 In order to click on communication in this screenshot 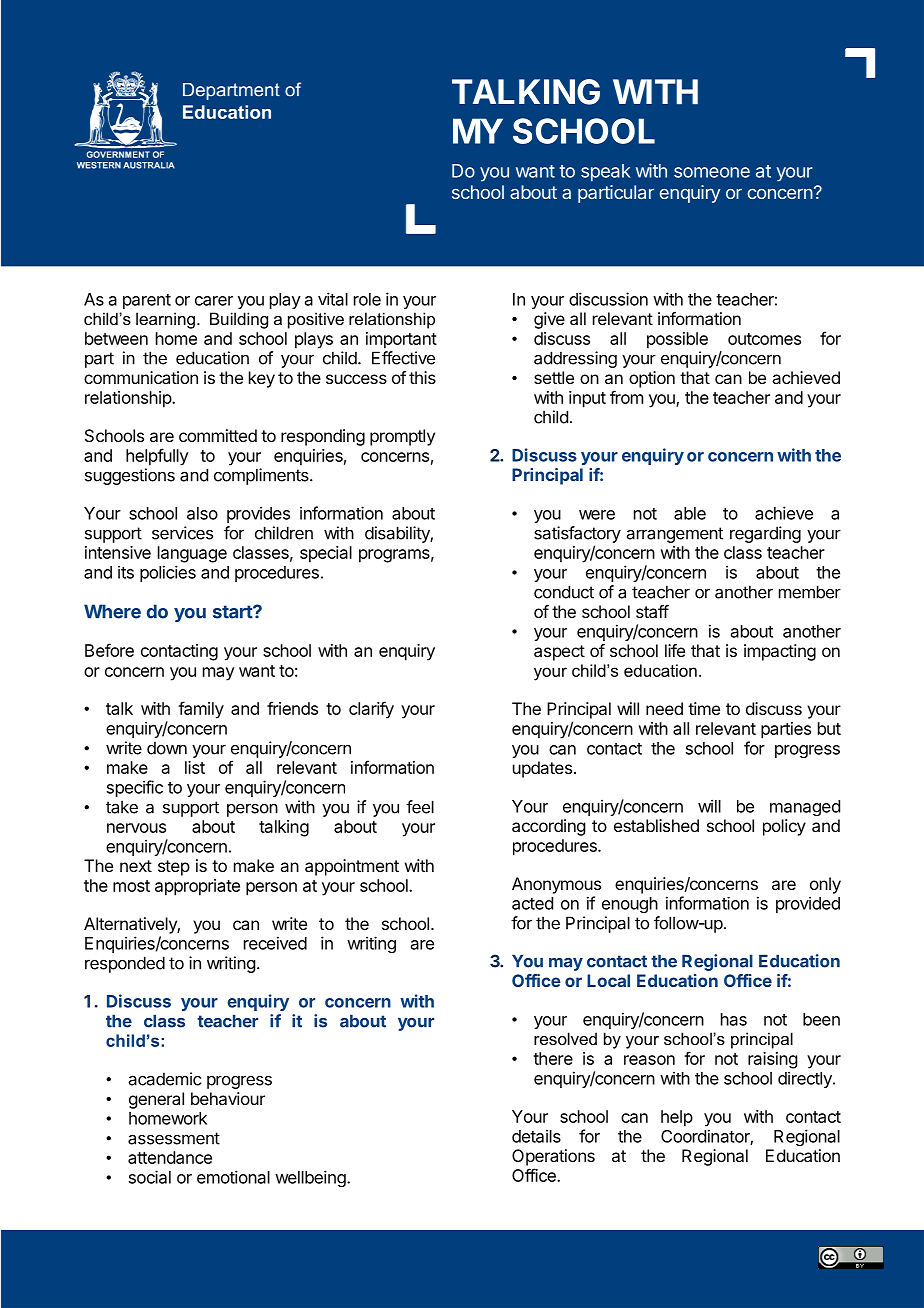, I will do `click(141, 377)`.
